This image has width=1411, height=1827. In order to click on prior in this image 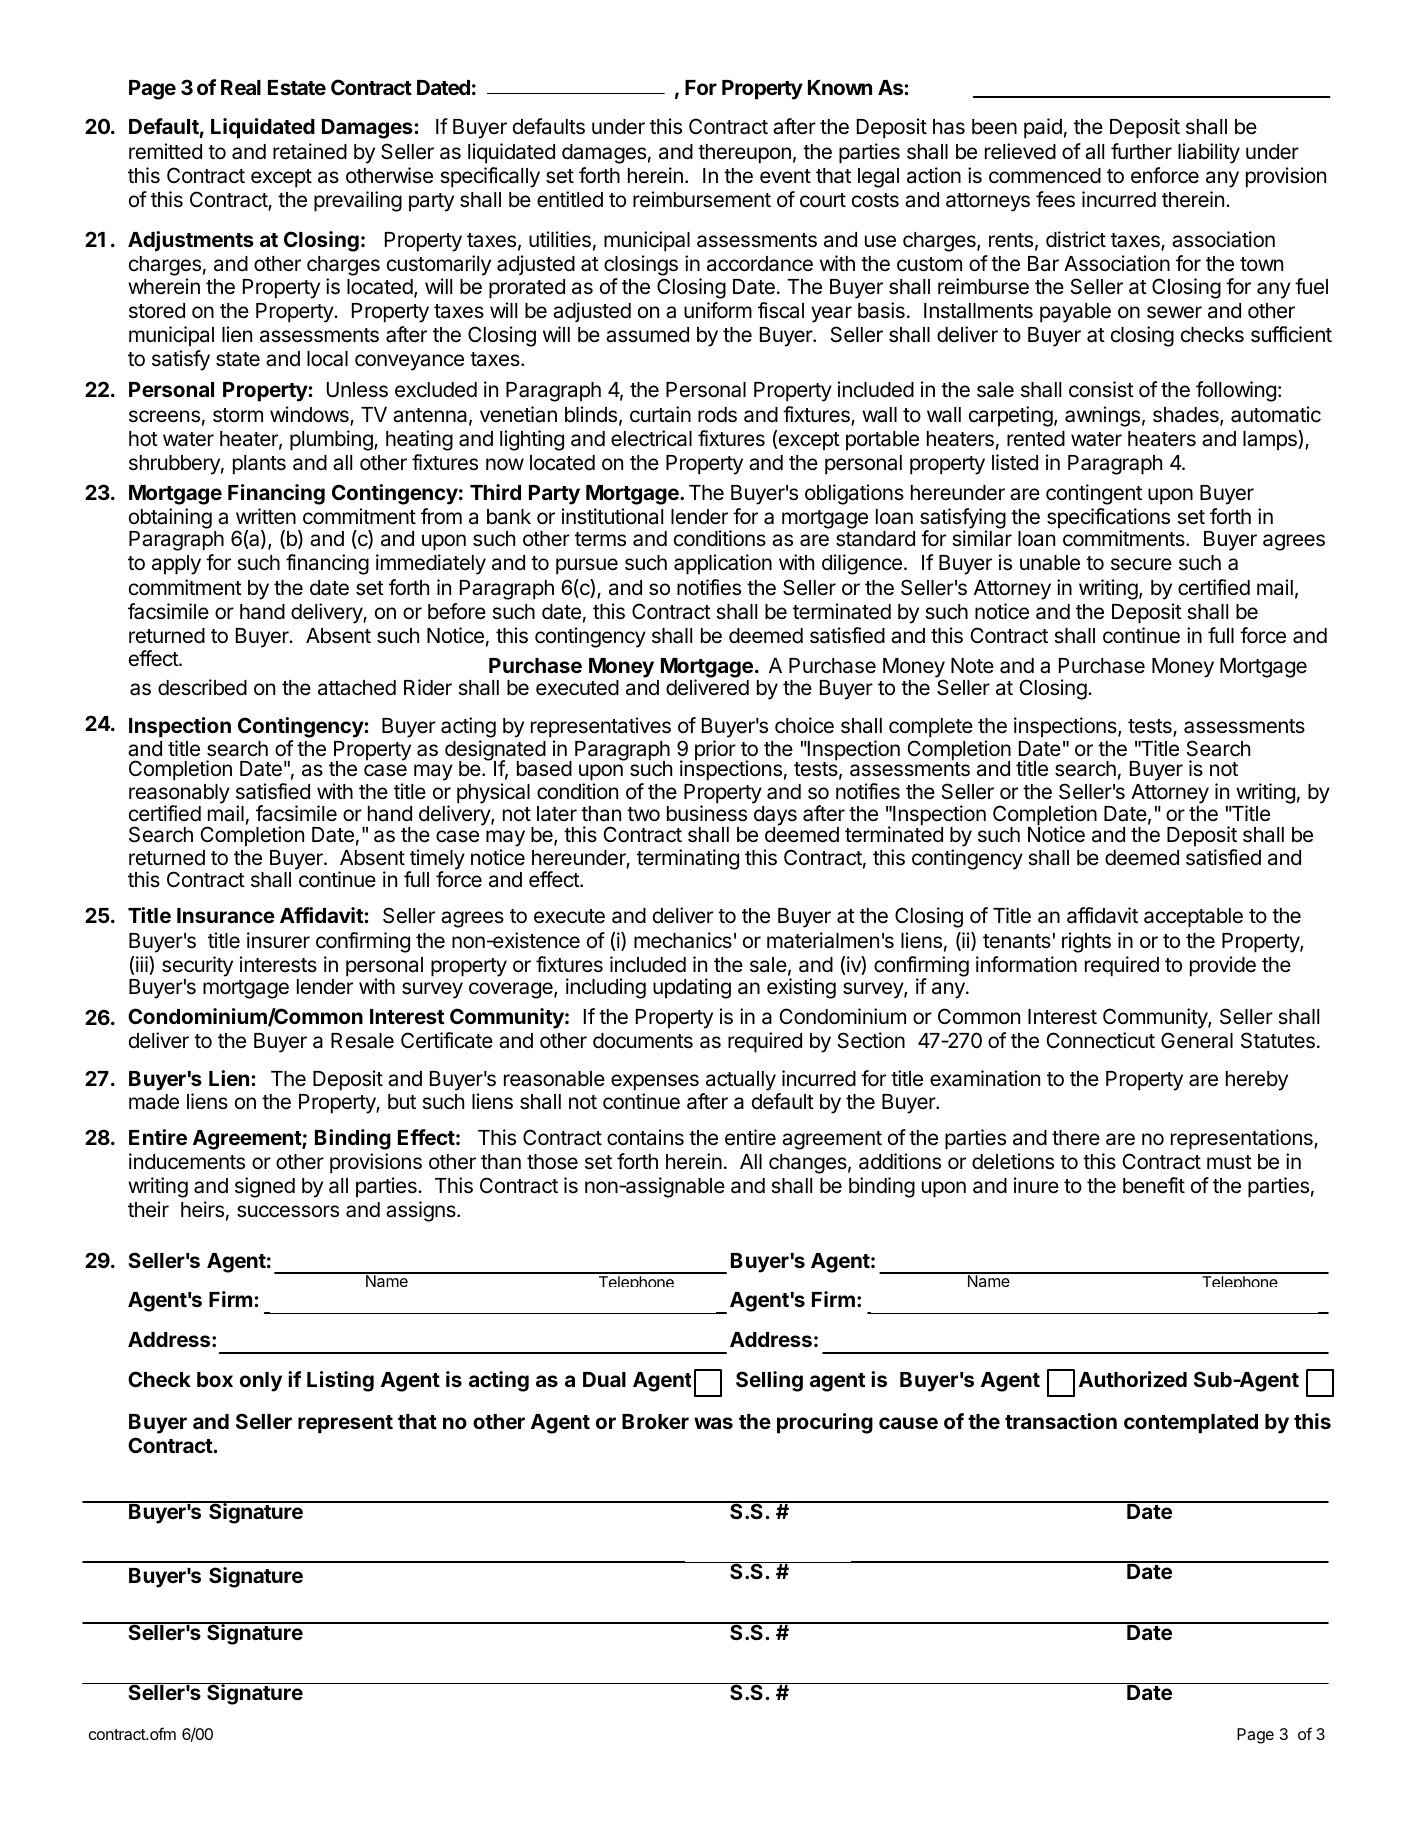, I will do `click(715, 750)`.
